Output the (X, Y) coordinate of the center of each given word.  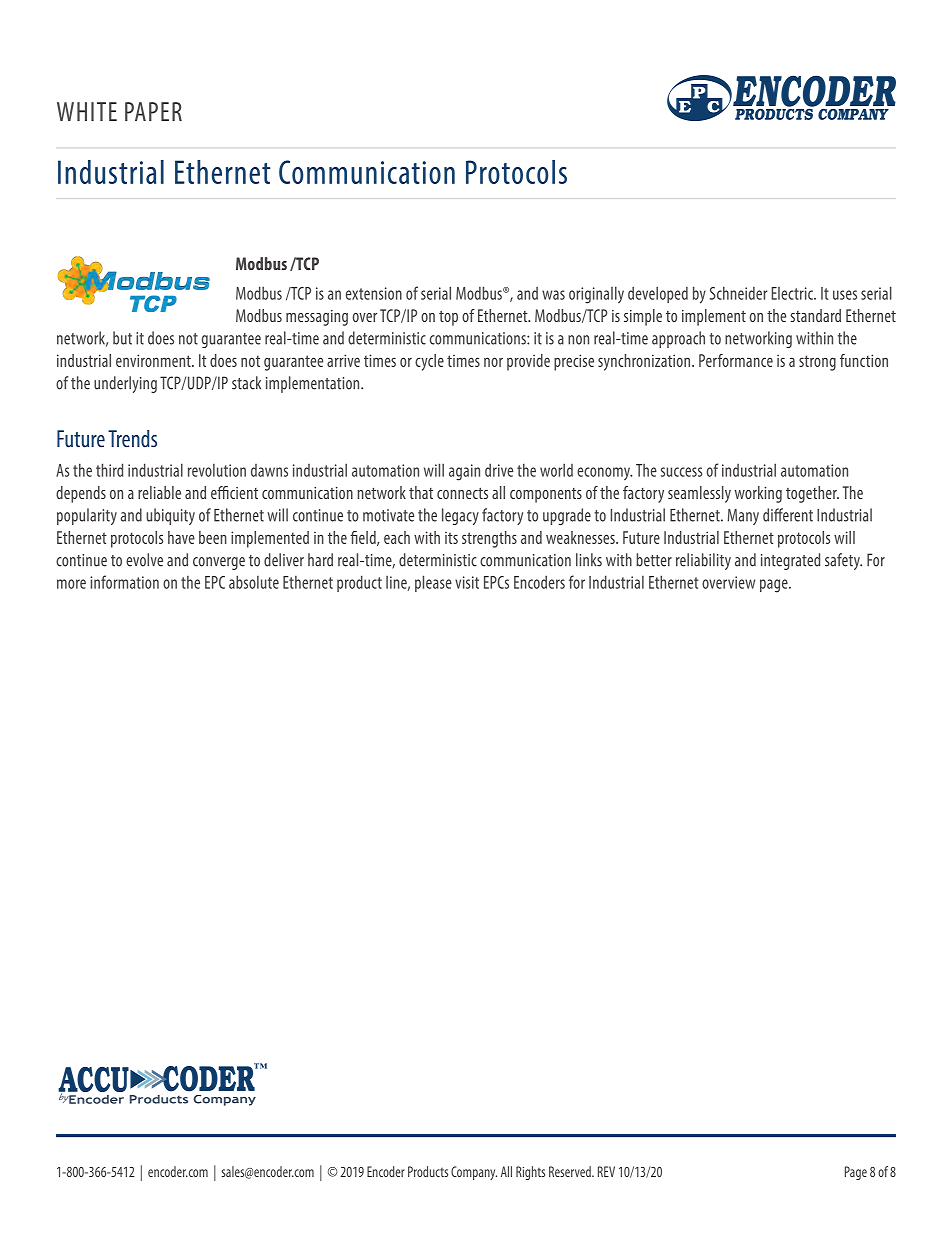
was (553, 295)
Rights (530, 1173)
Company (474, 1173)
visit (467, 582)
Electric (793, 293)
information (124, 582)
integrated (790, 561)
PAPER (153, 111)
